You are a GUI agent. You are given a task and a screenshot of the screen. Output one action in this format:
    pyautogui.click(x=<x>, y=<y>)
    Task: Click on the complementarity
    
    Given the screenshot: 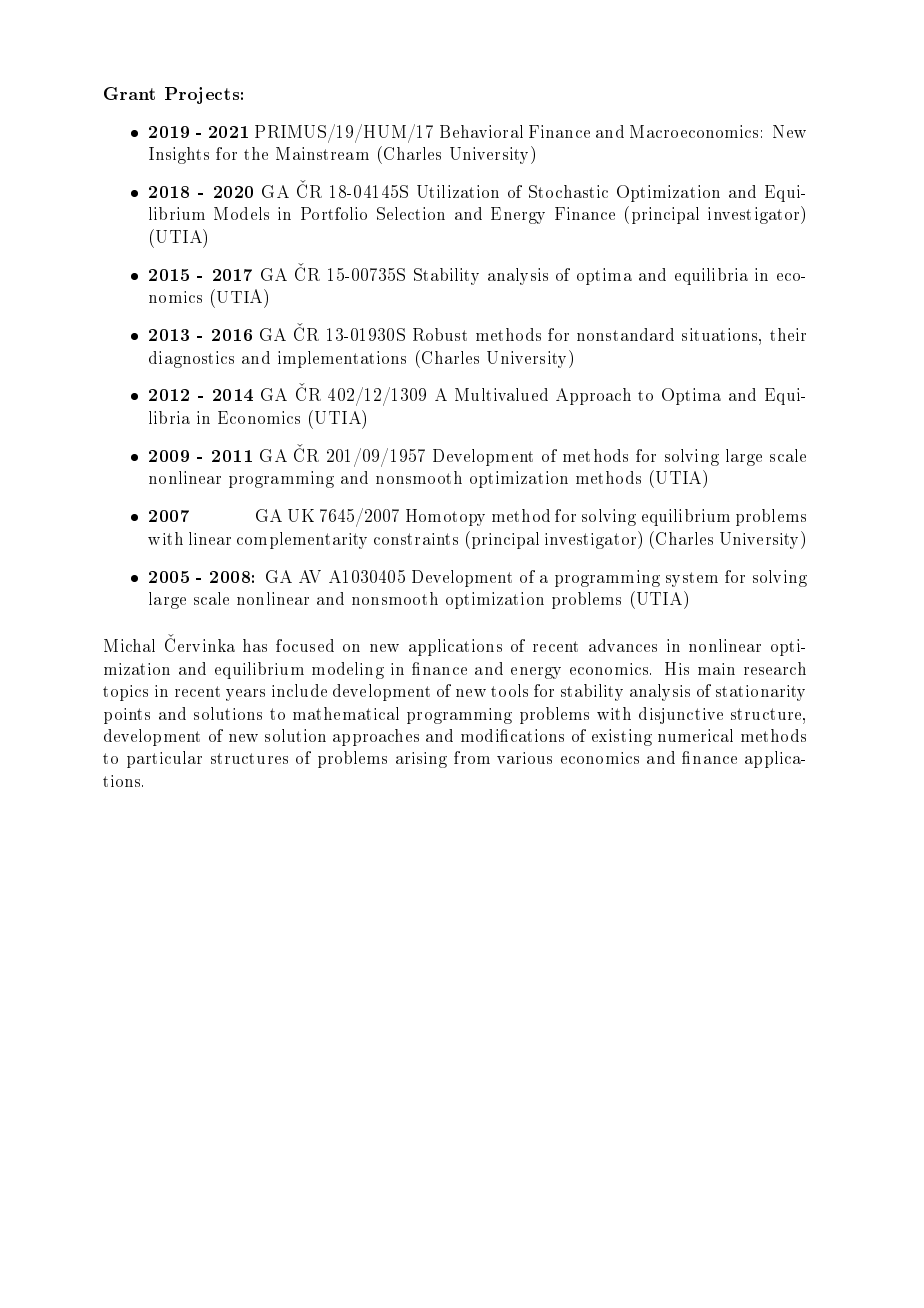 What is the action you would take?
    pyautogui.click(x=302, y=540)
